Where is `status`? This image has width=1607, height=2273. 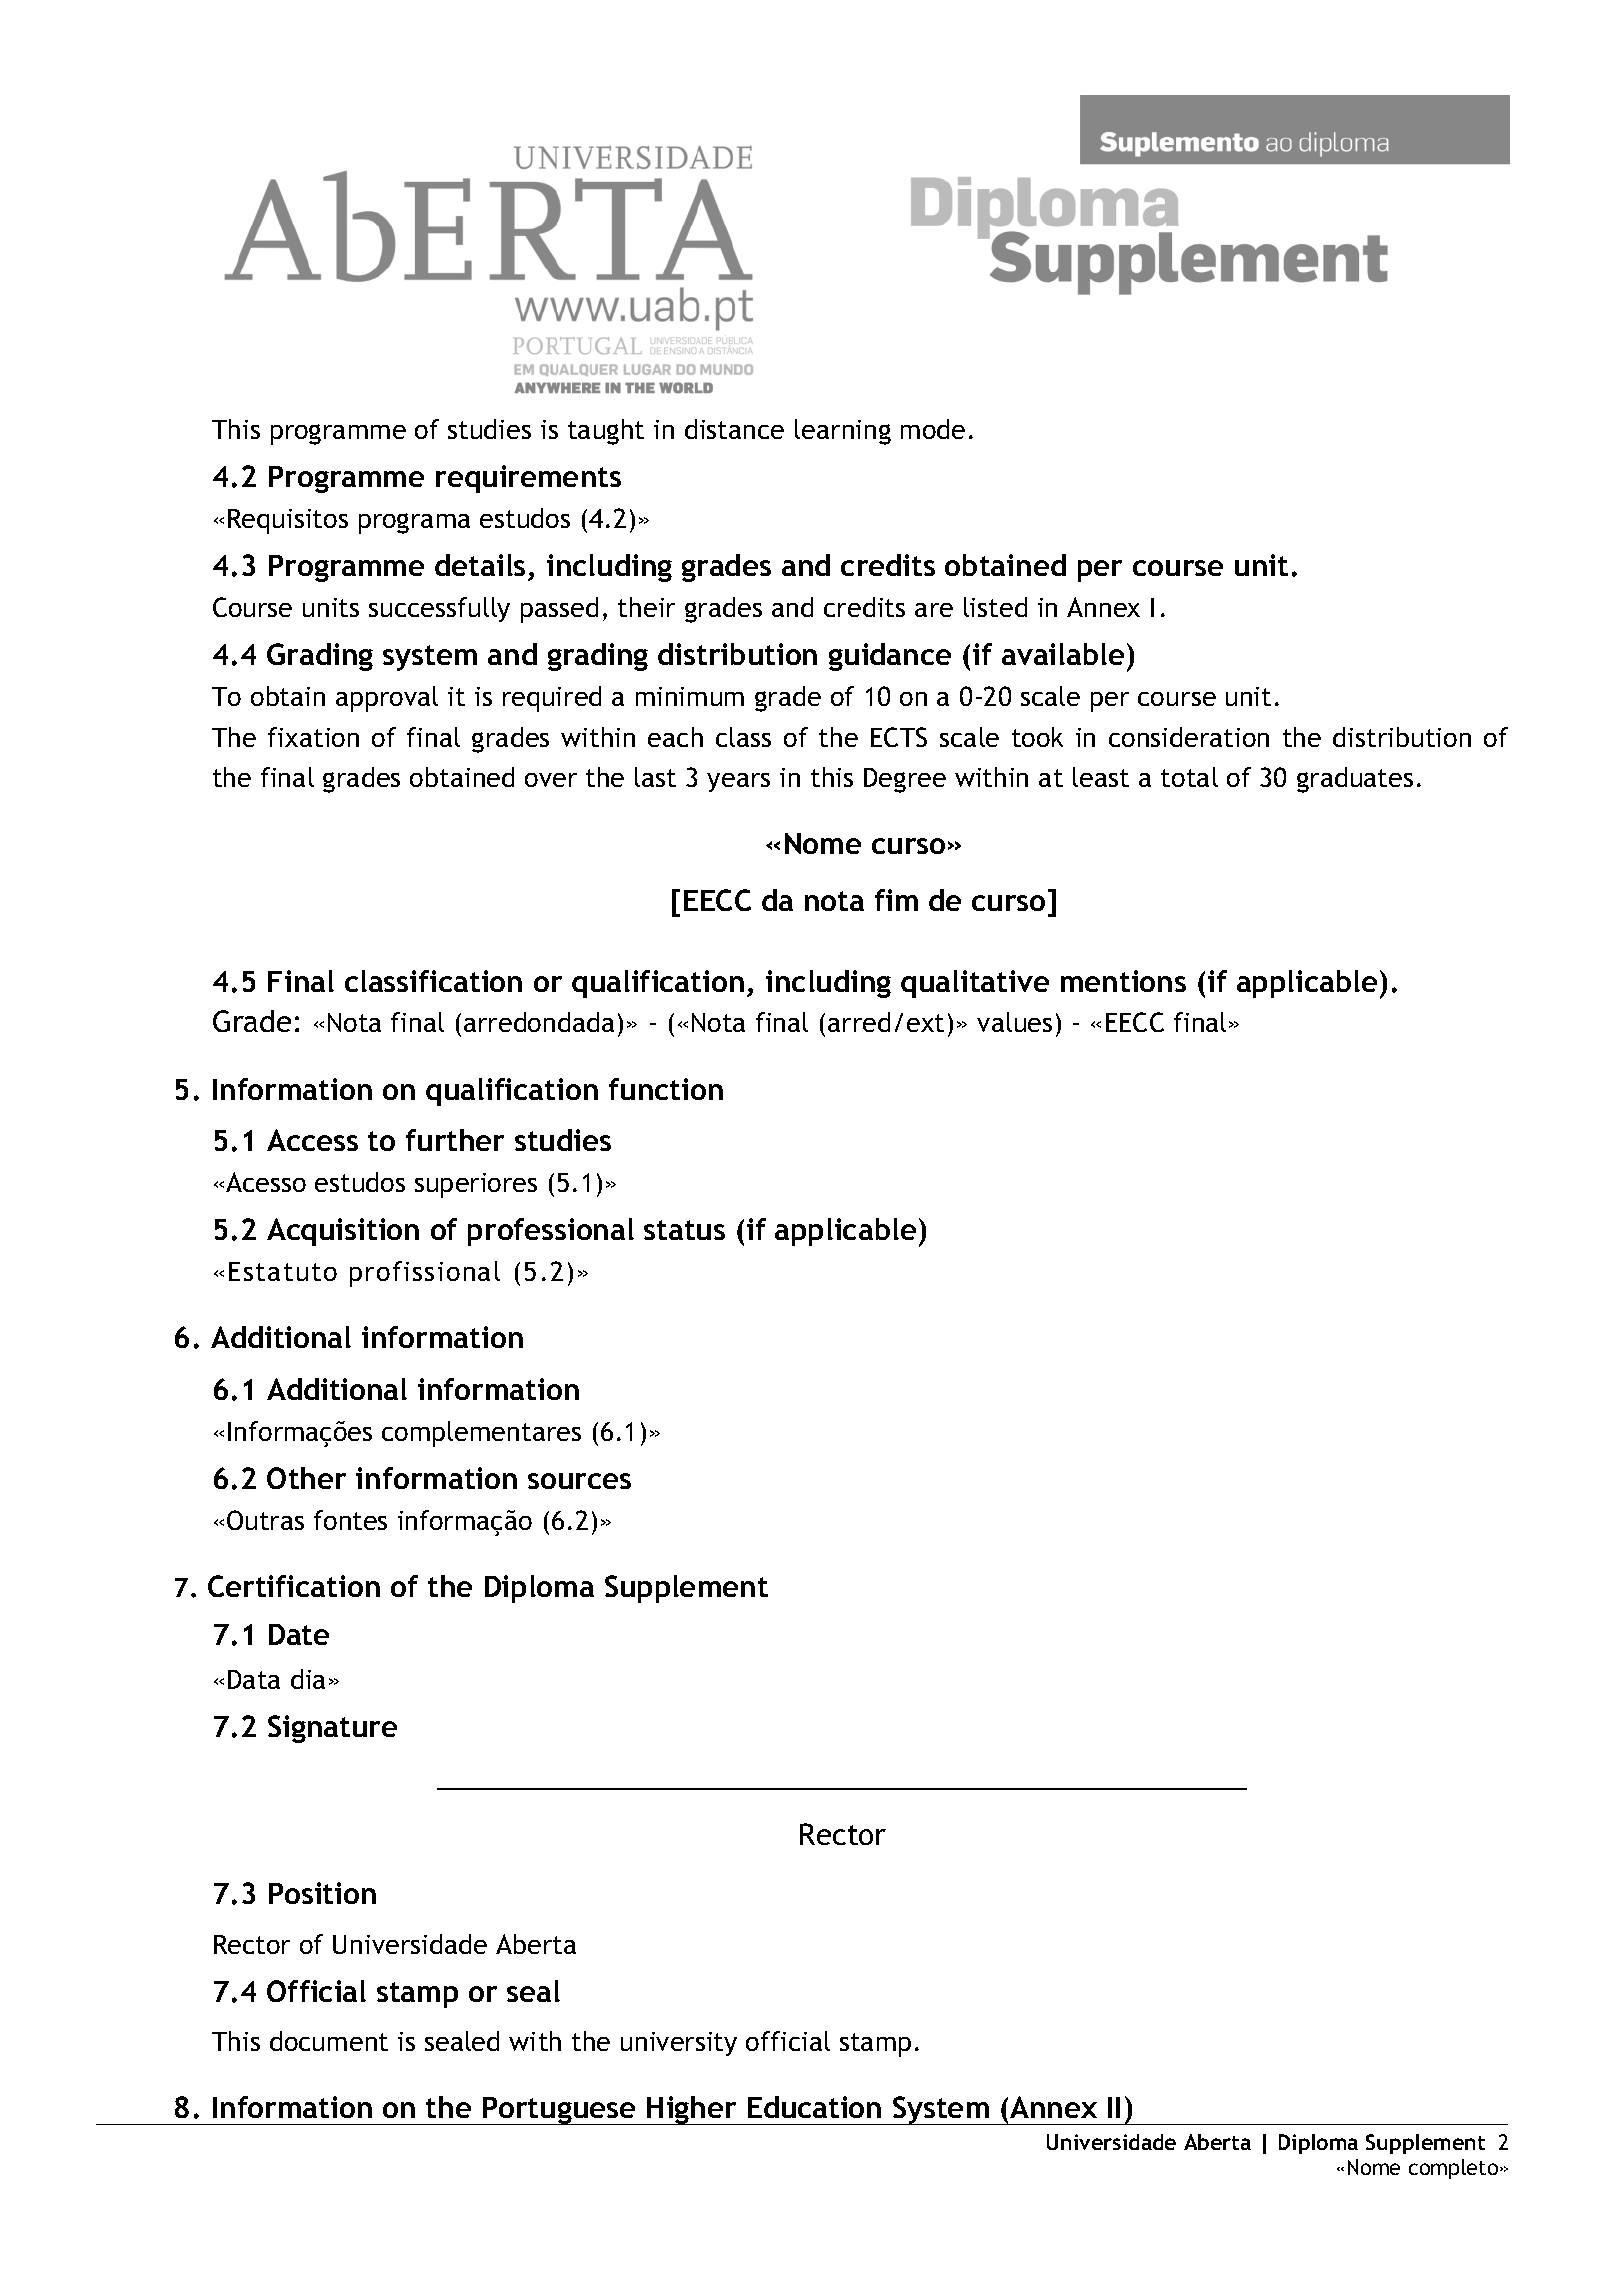 status is located at coordinates (684, 1230).
